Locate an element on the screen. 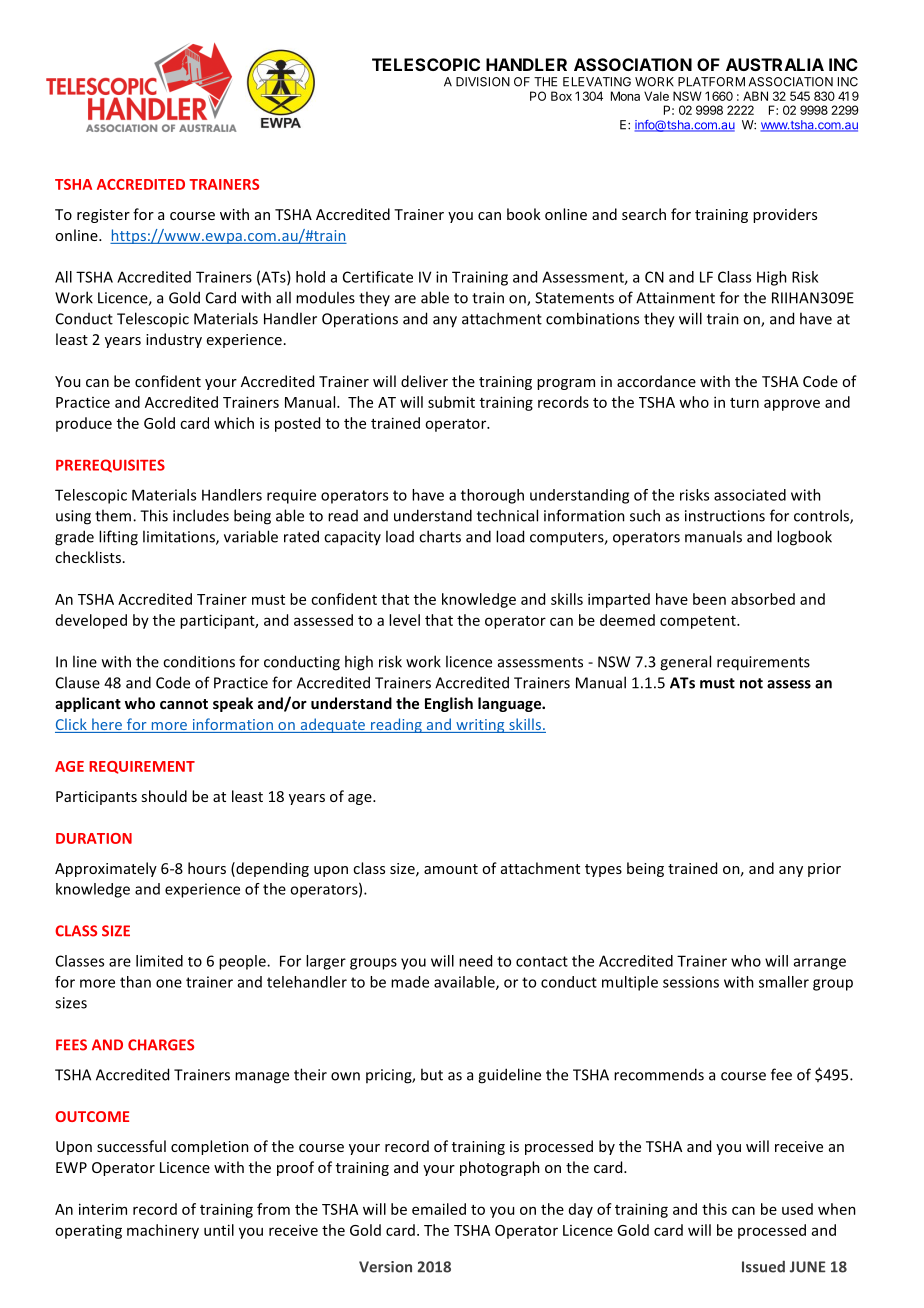 This screenshot has width=924, height=1308. PREREQUISITES is located at coordinates (110, 466).
